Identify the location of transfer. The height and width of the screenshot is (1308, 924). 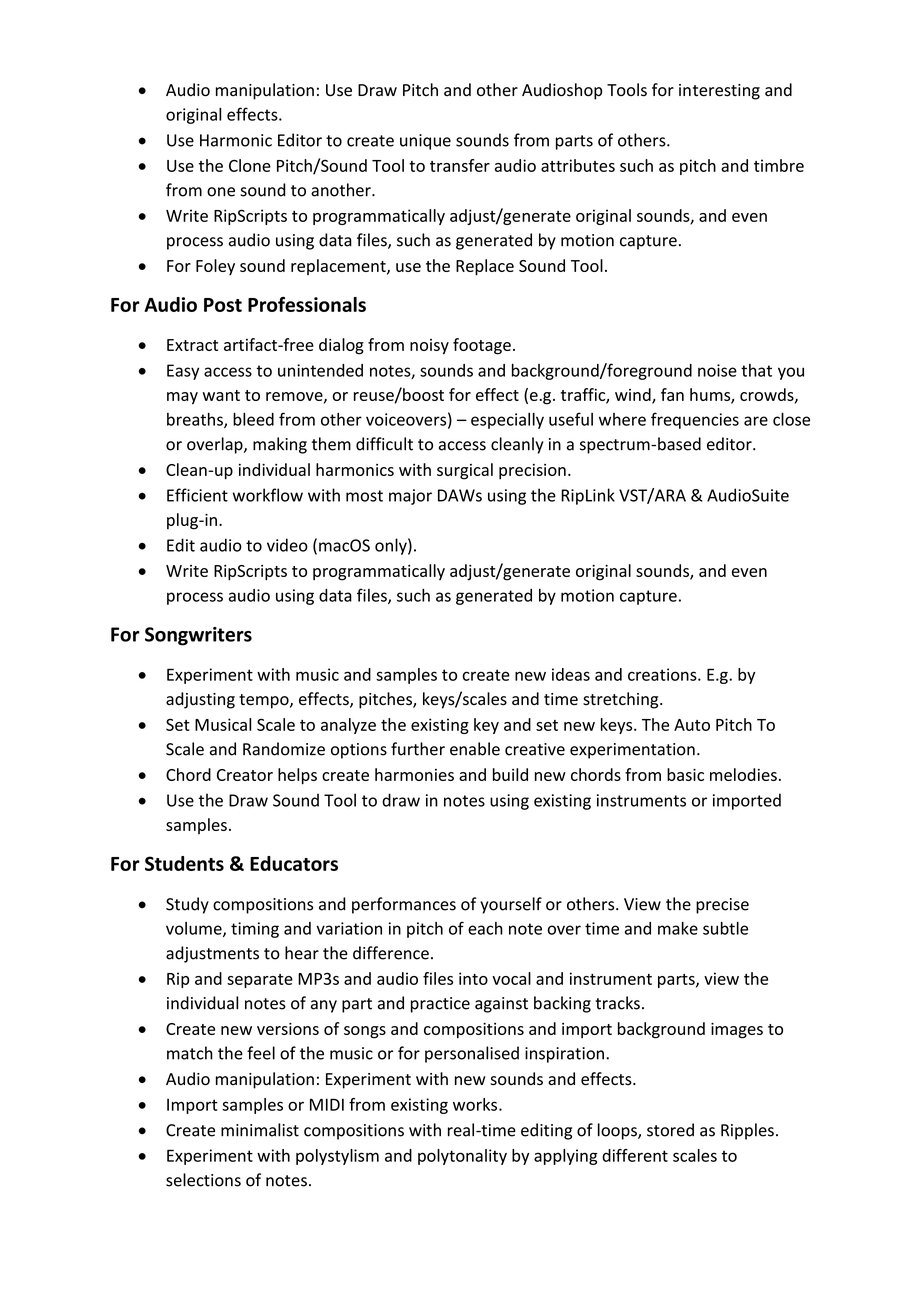
(460, 165).
